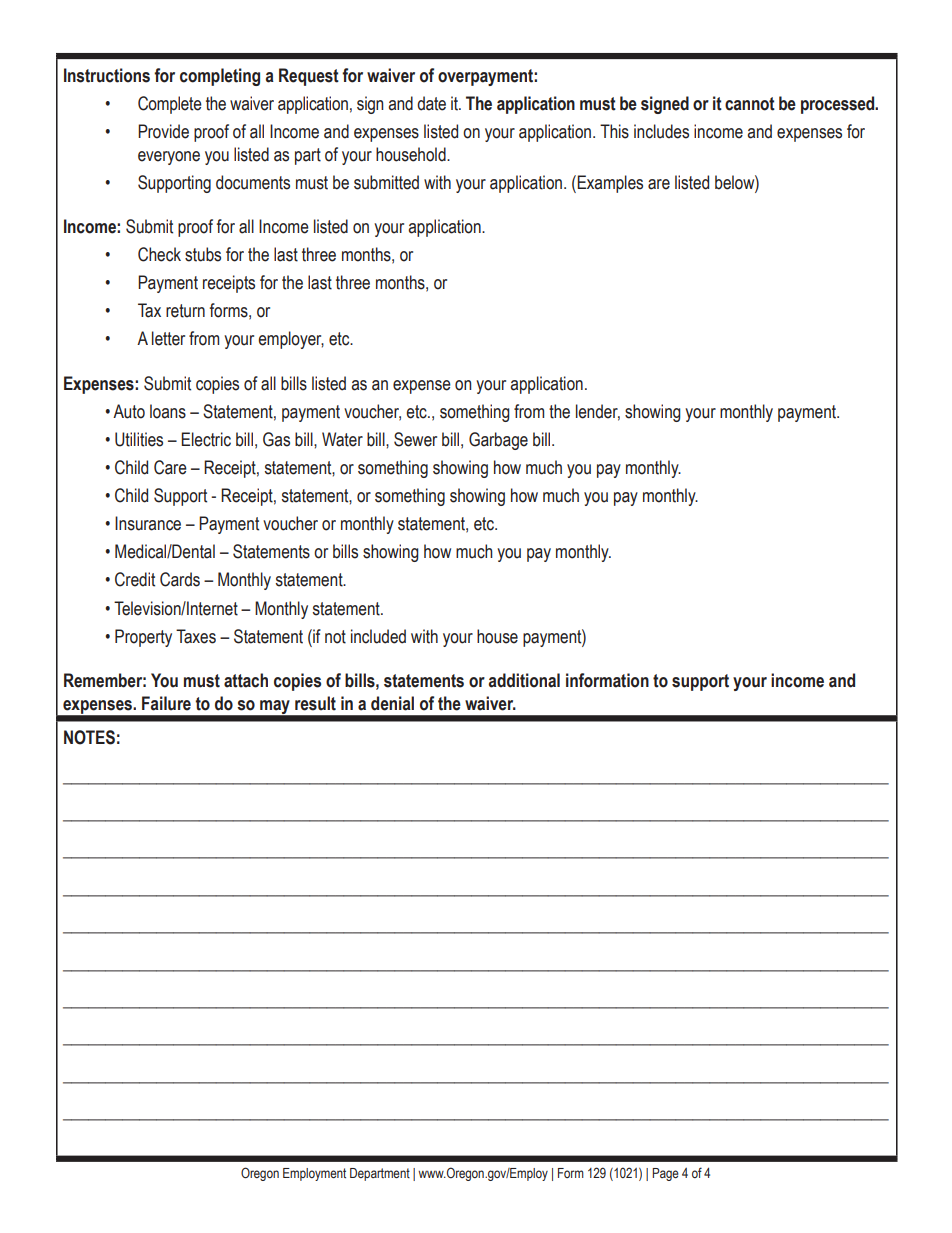 This image has height=1233, width=952. Describe the element at coordinates (750, 104) in the image. I see `cannot` at that location.
